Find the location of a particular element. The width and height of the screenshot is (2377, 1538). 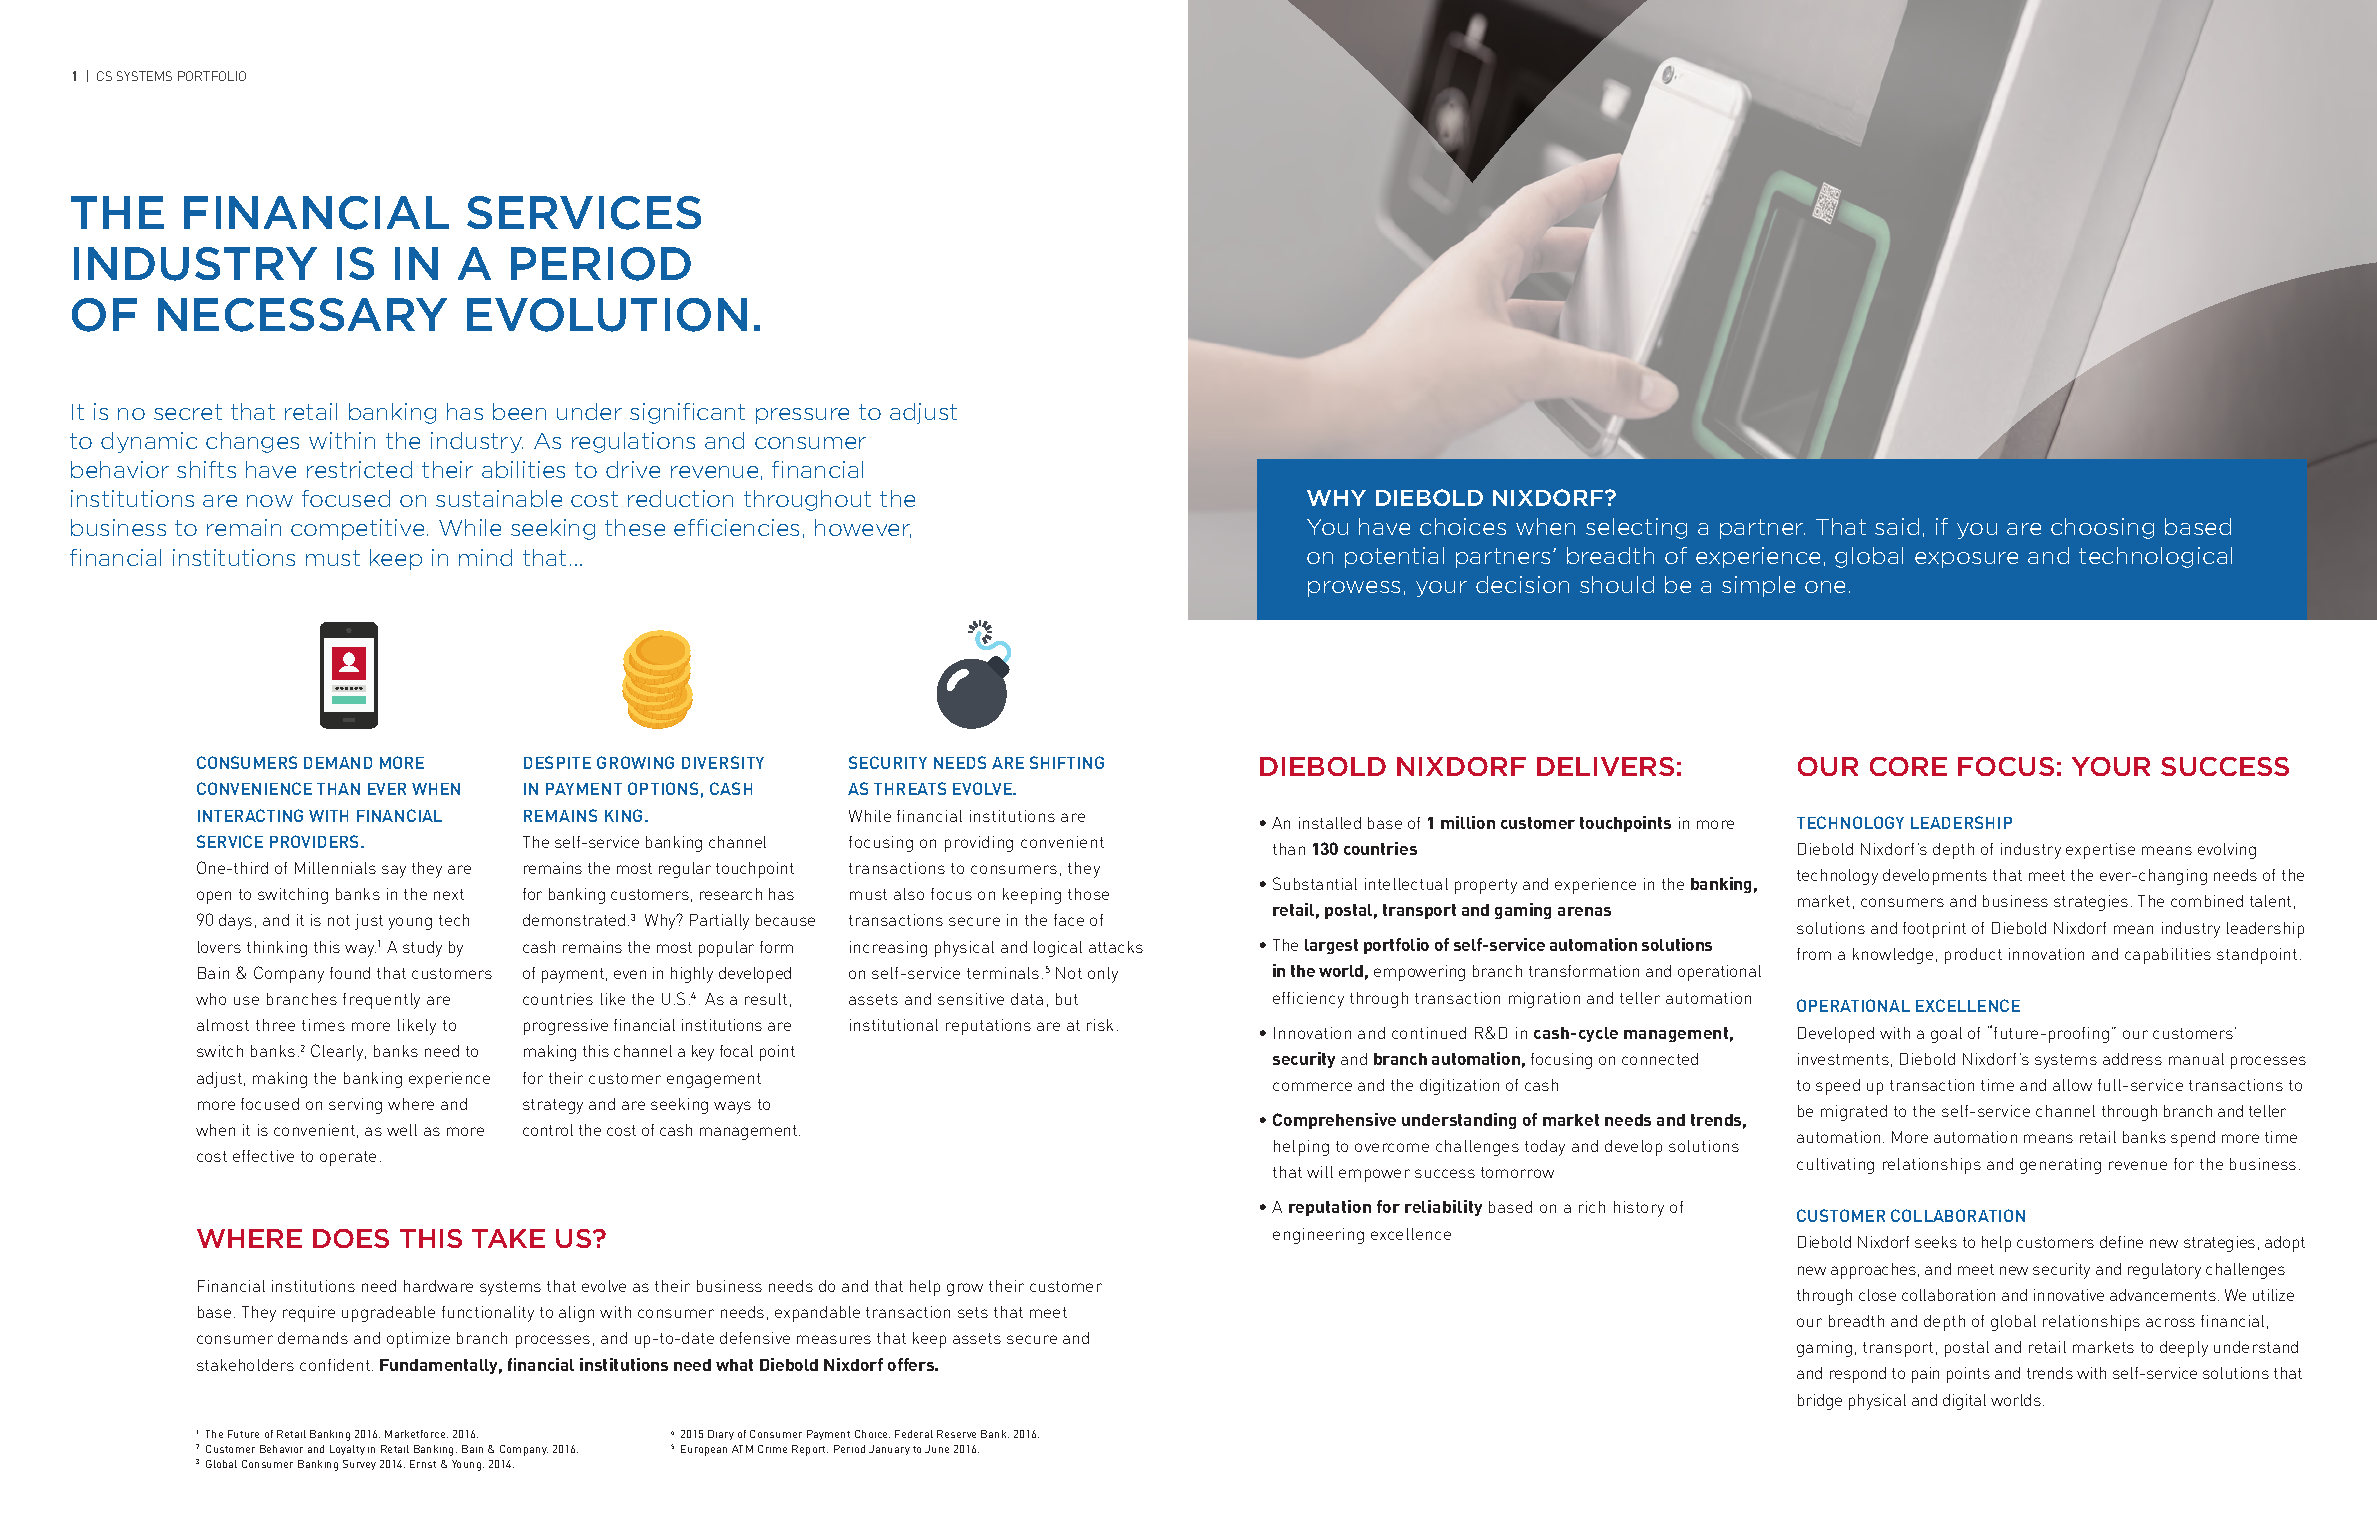

will is located at coordinates (1320, 1172).
